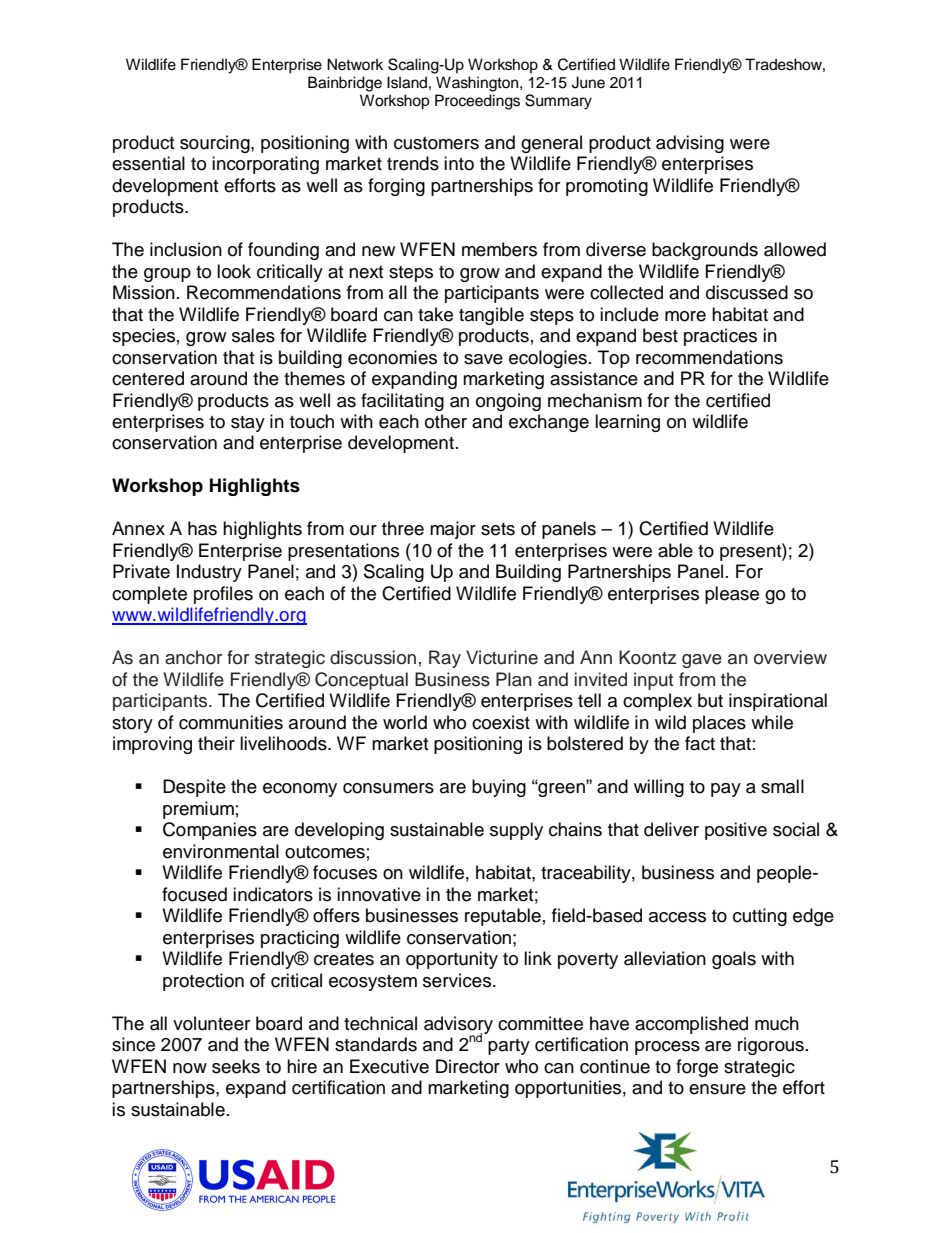 The width and height of the image is (952, 1233). What do you see at coordinates (453, 530) in the image?
I see `major` at bounding box center [453, 530].
